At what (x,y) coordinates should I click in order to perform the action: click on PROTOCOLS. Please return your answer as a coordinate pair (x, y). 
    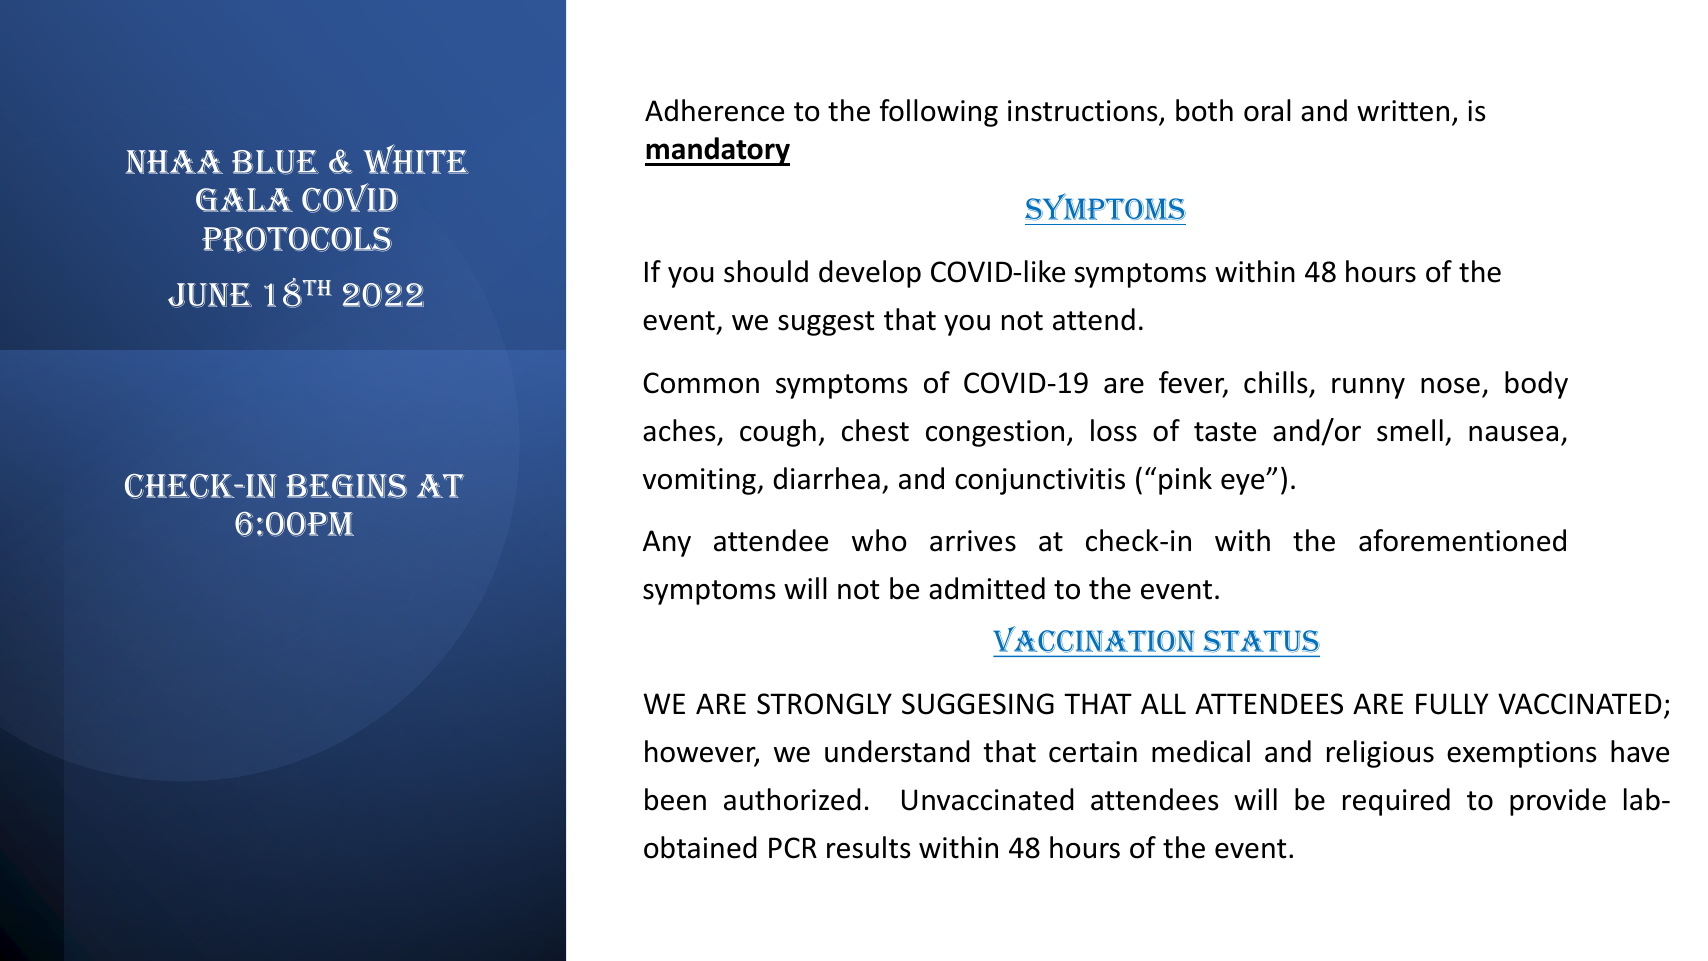
    Looking at the image, I should click on (297, 240).
